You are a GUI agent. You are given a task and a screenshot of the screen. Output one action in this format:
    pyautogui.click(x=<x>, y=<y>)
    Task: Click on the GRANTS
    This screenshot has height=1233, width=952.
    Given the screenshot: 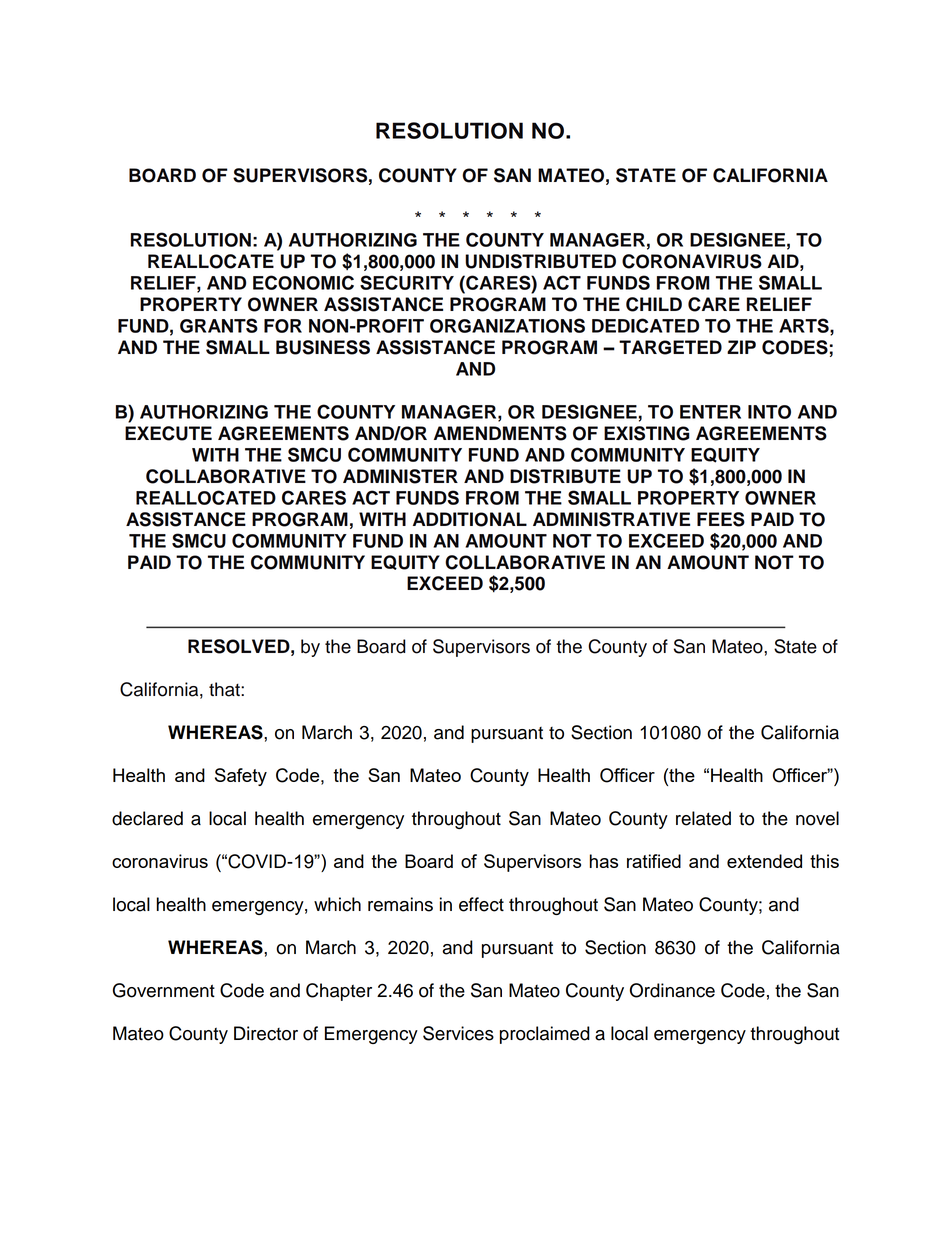 What is the action you would take?
    pyautogui.click(x=219, y=325)
